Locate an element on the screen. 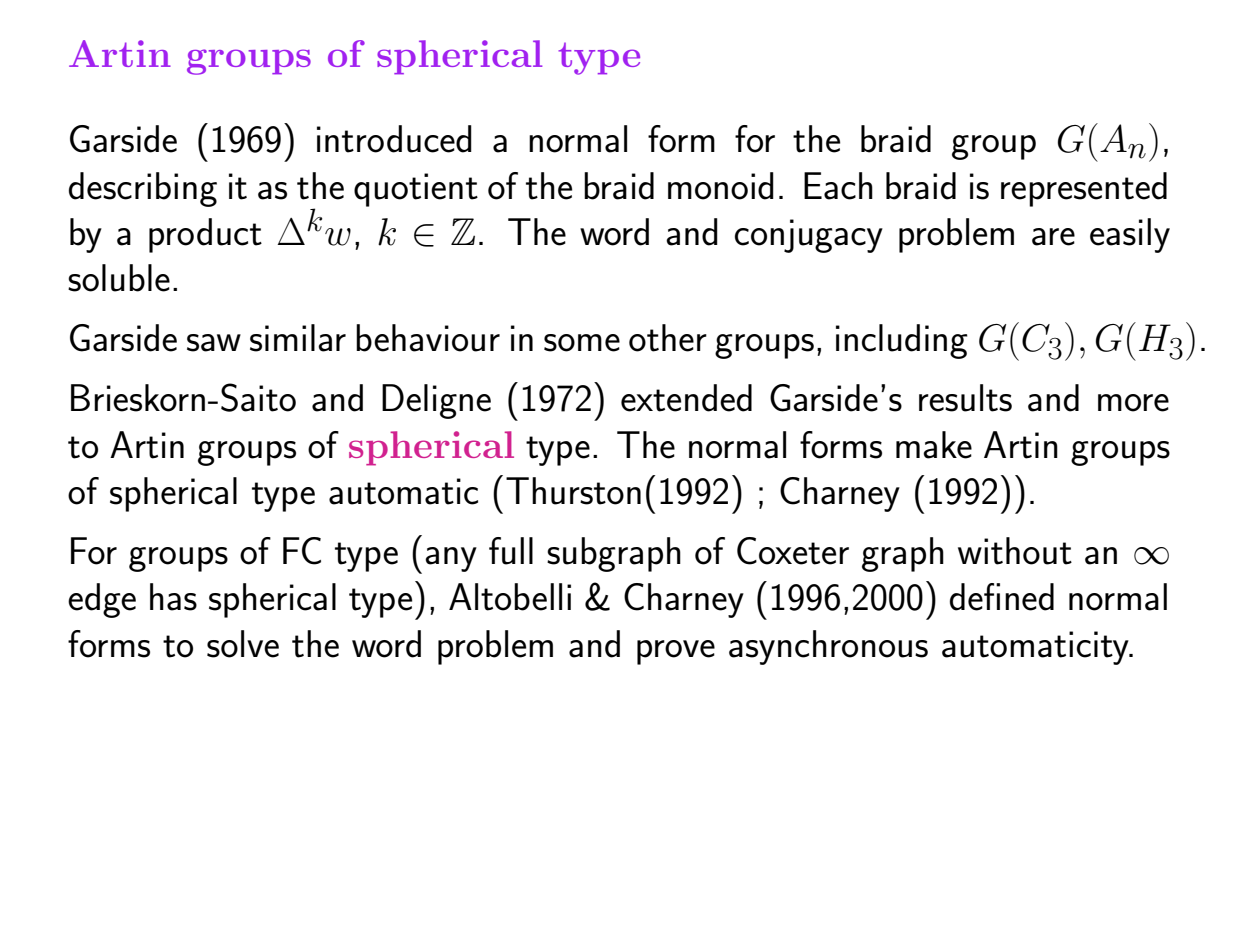 This screenshot has height=952, width=1233. solve is located at coordinates (243, 644).
